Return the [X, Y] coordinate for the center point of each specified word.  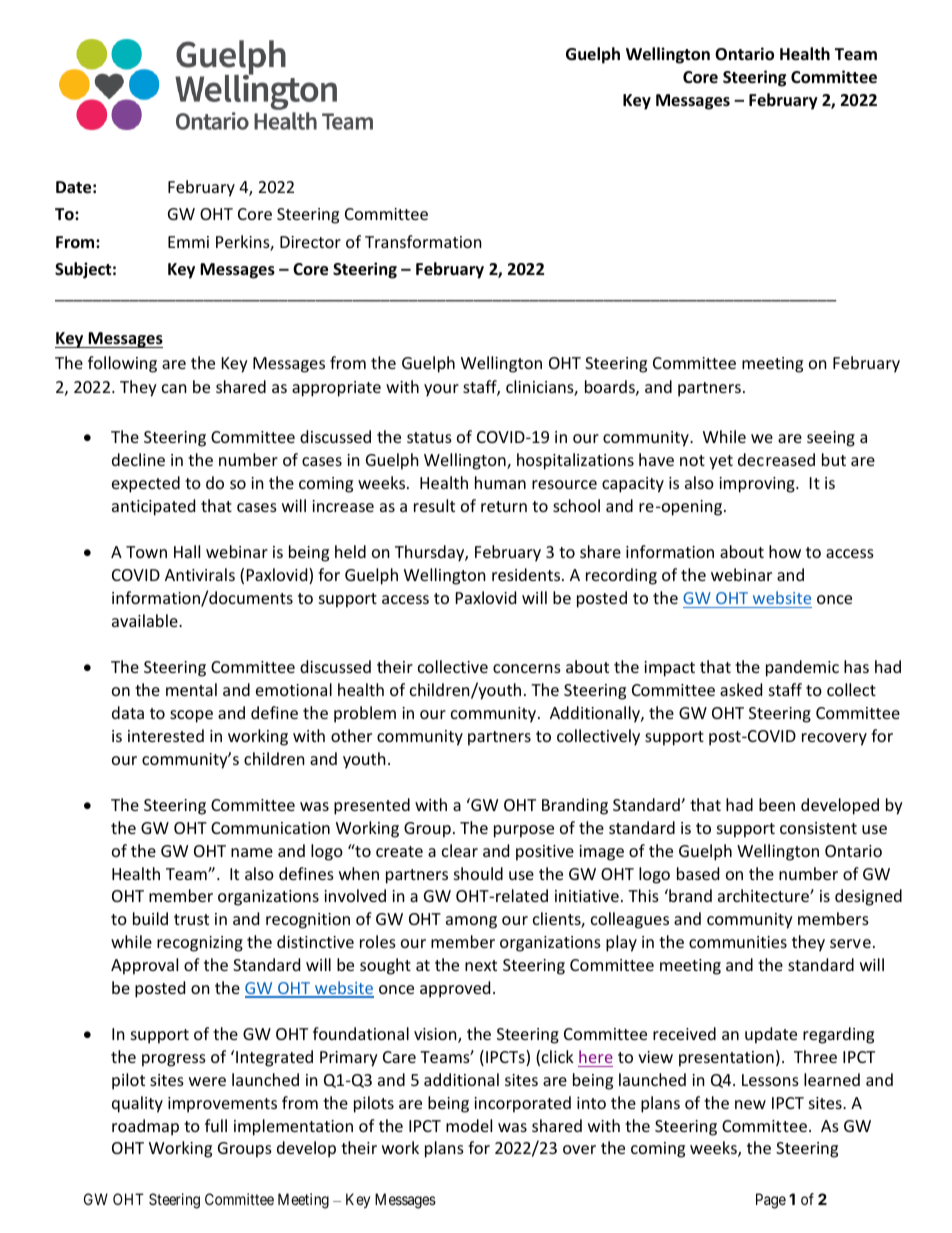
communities [738, 942]
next [481, 965]
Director [310, 242]
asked [741, 689]
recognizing [200, 944]
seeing [831, 439]
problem [365, 714]
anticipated [153, 507]
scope [191, 716]
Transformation [423, 241]
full [216, 1125]
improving [758, 485]
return [504, 506]
